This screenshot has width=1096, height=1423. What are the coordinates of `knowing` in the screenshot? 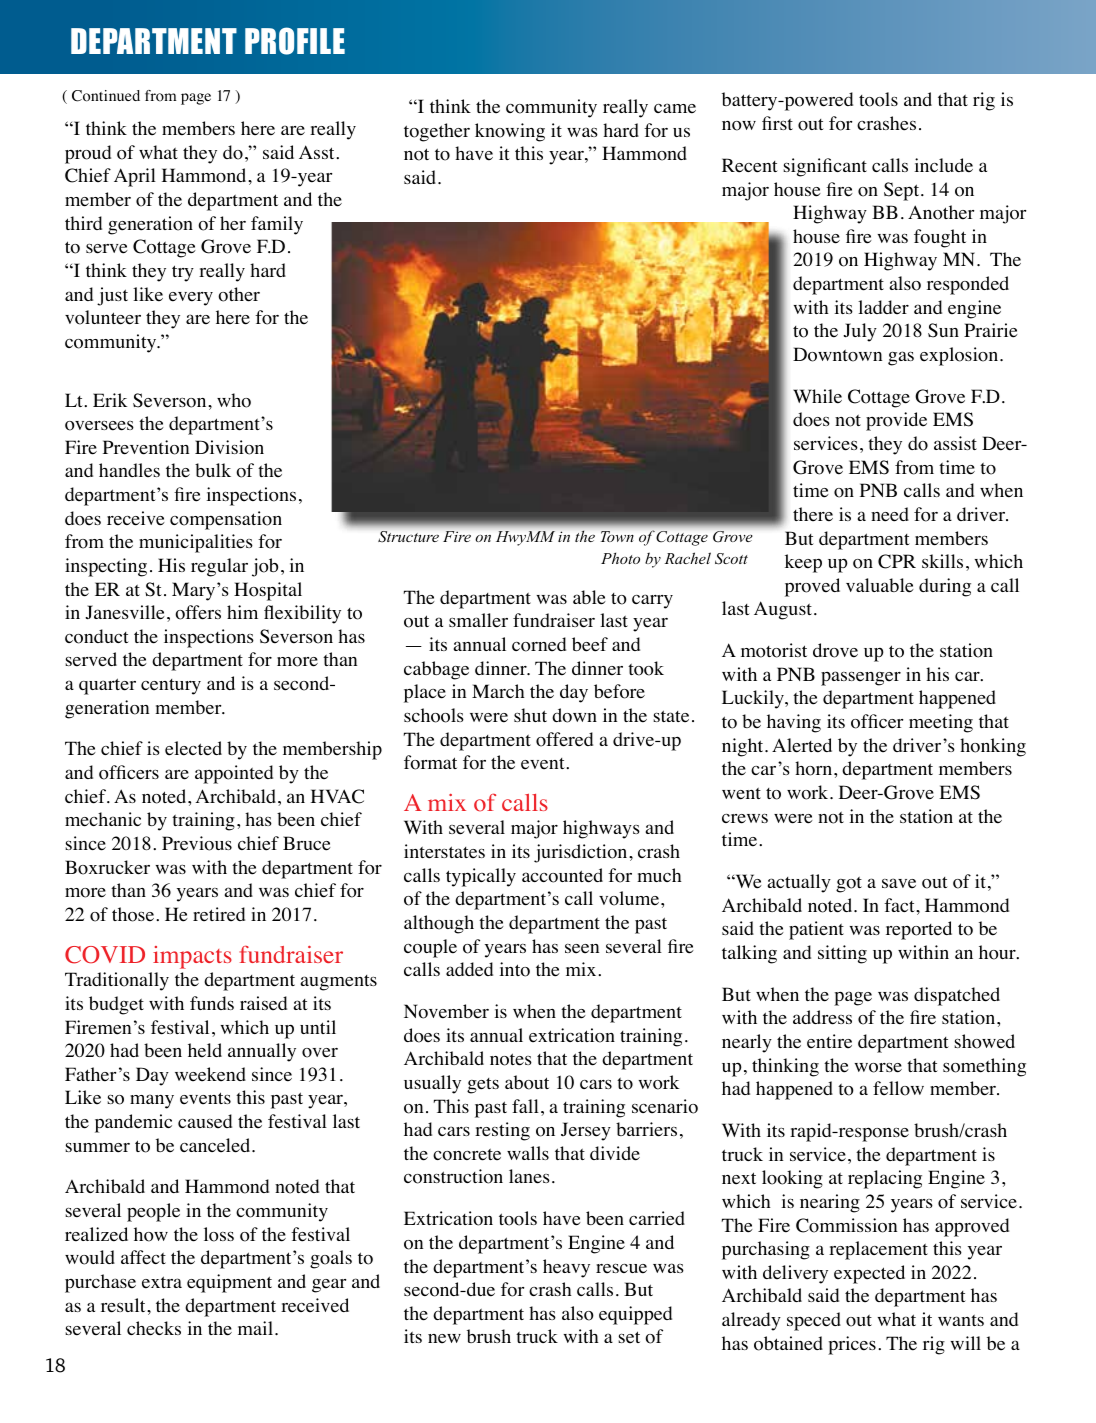 It's located at (510, 132).
